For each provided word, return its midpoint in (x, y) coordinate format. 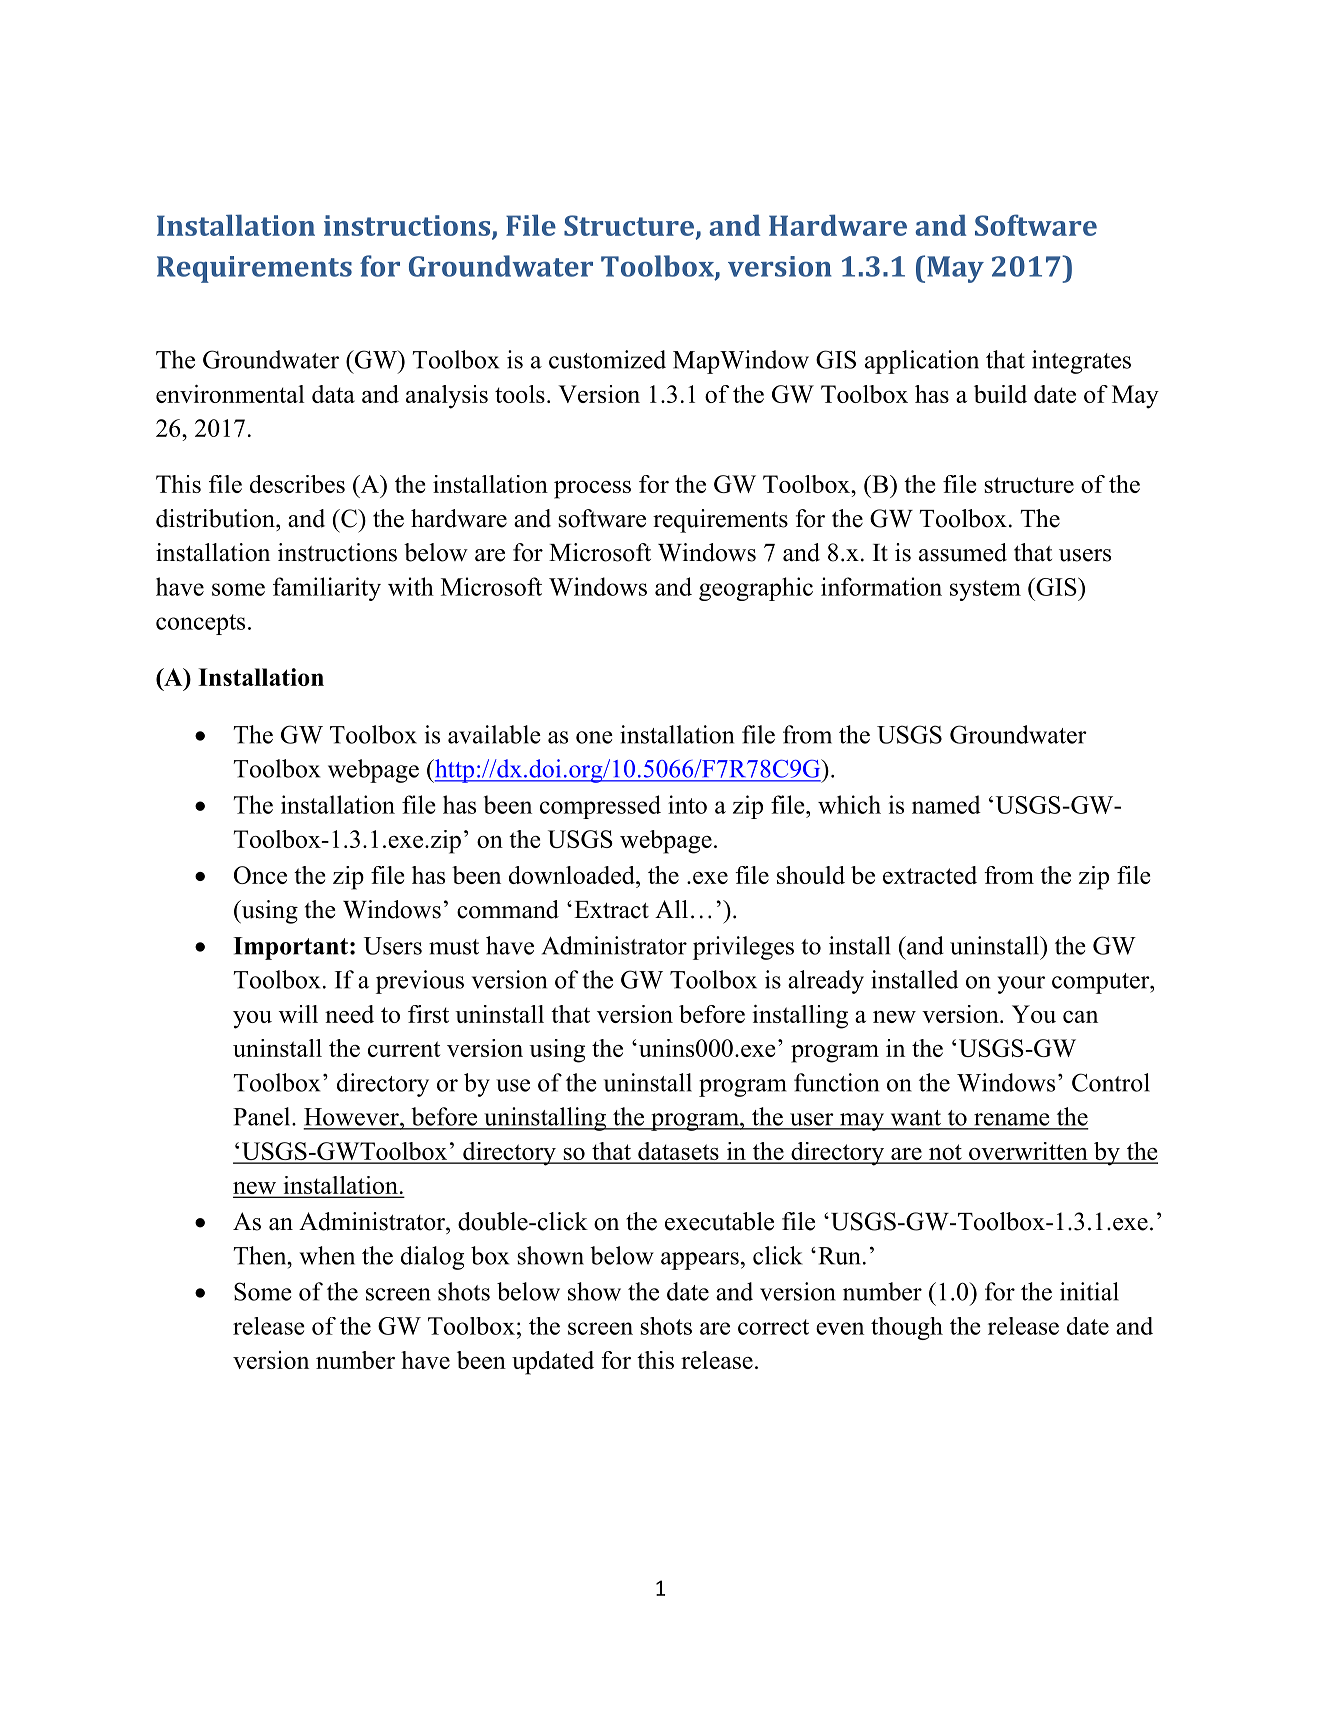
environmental (230, 394)
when (327, 1255)
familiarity (327, 589)
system (985, 590)
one (594, 737)
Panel (263, 1116)
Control (1111, 1082)
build (1000, 394)
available (494, 734)
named (946, 804)
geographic (756, 589)
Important (290, 948)
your (1021, 985)
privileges (743, 948)
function (836, 1082)
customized (607, 359)
